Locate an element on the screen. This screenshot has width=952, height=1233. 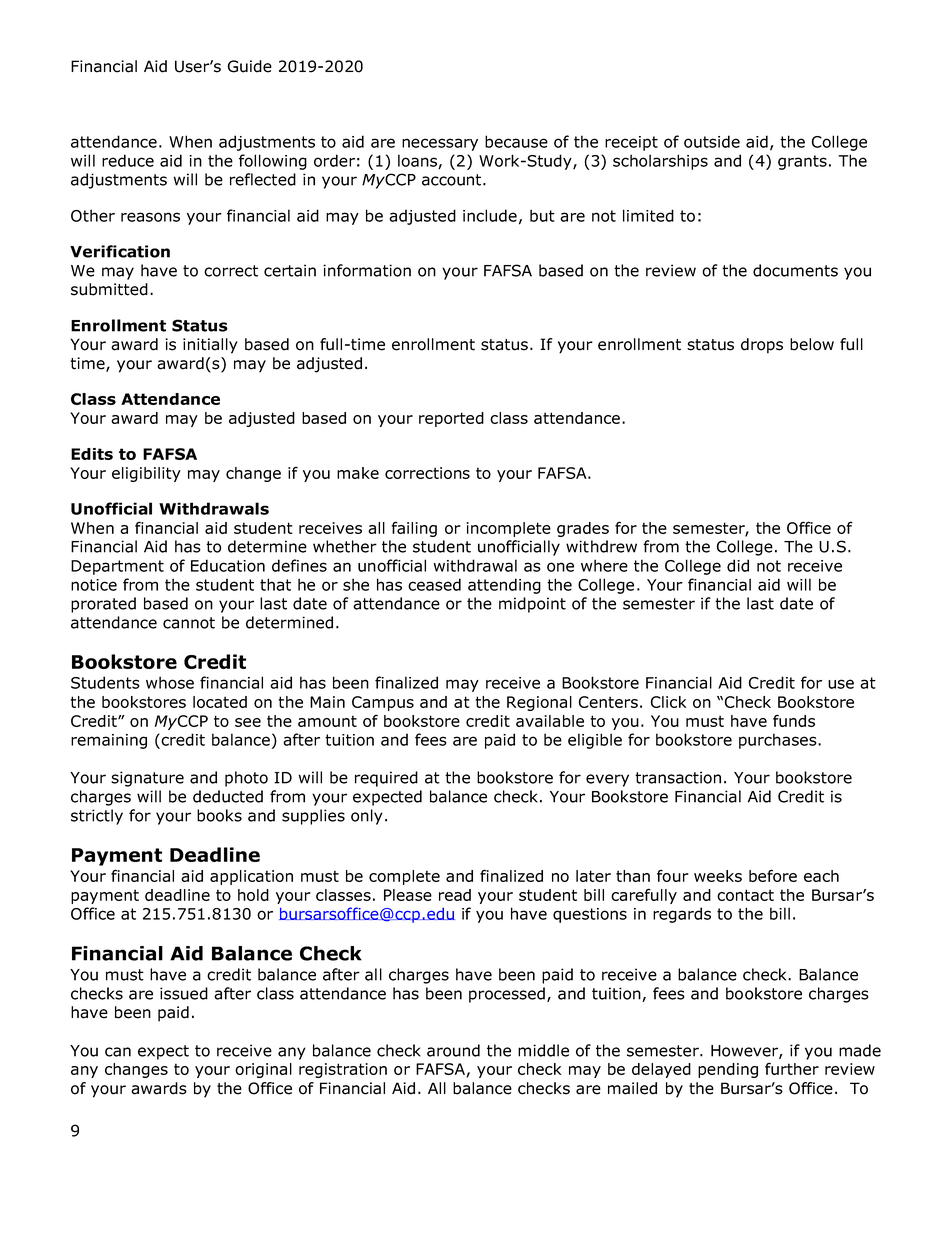
attending is located at coordinates (504, 586).
